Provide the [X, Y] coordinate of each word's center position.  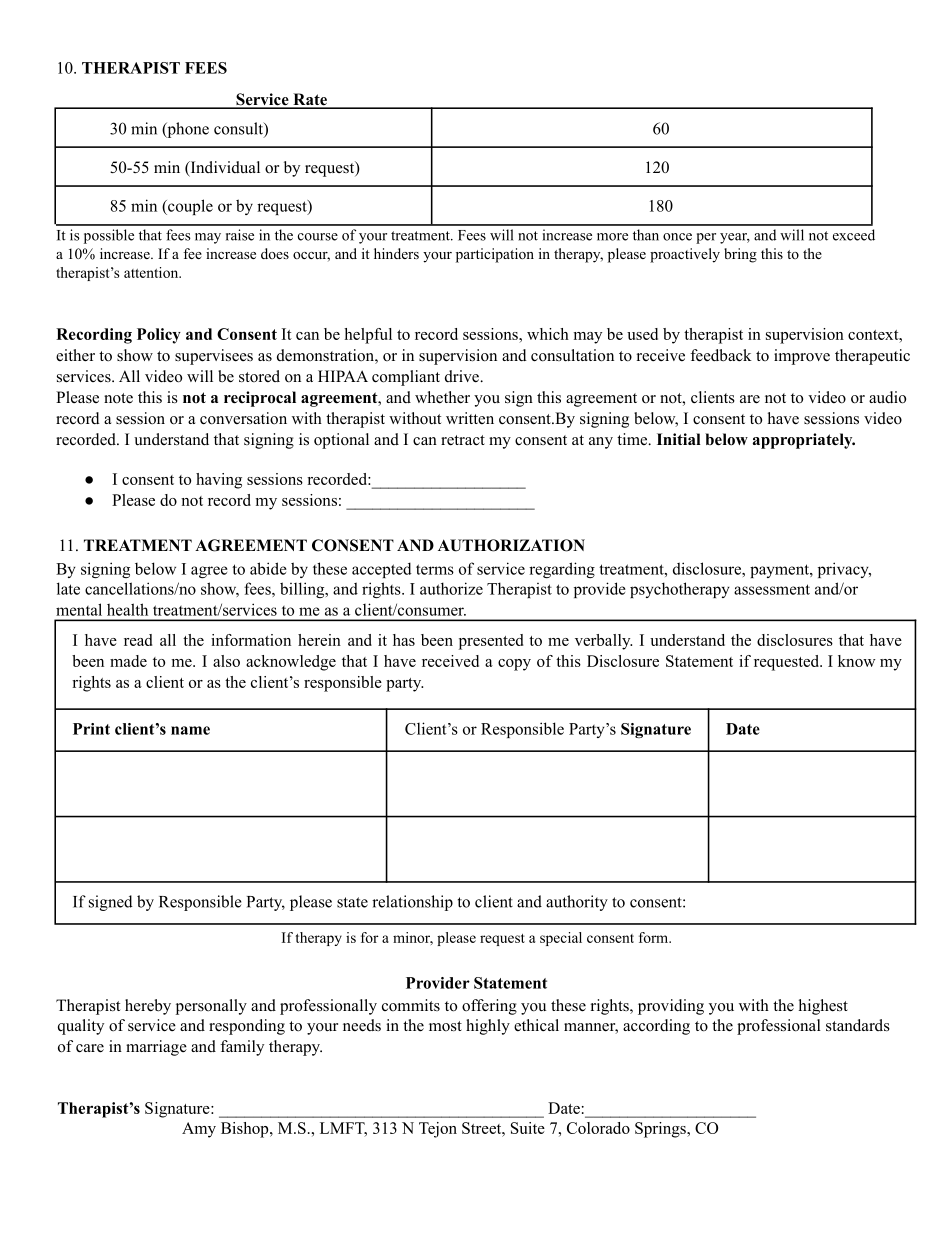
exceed [854, 235]
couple [189, 207]
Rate [310, 100]
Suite [528, 1128]
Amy [199, 1130]
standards [858, 1025]
